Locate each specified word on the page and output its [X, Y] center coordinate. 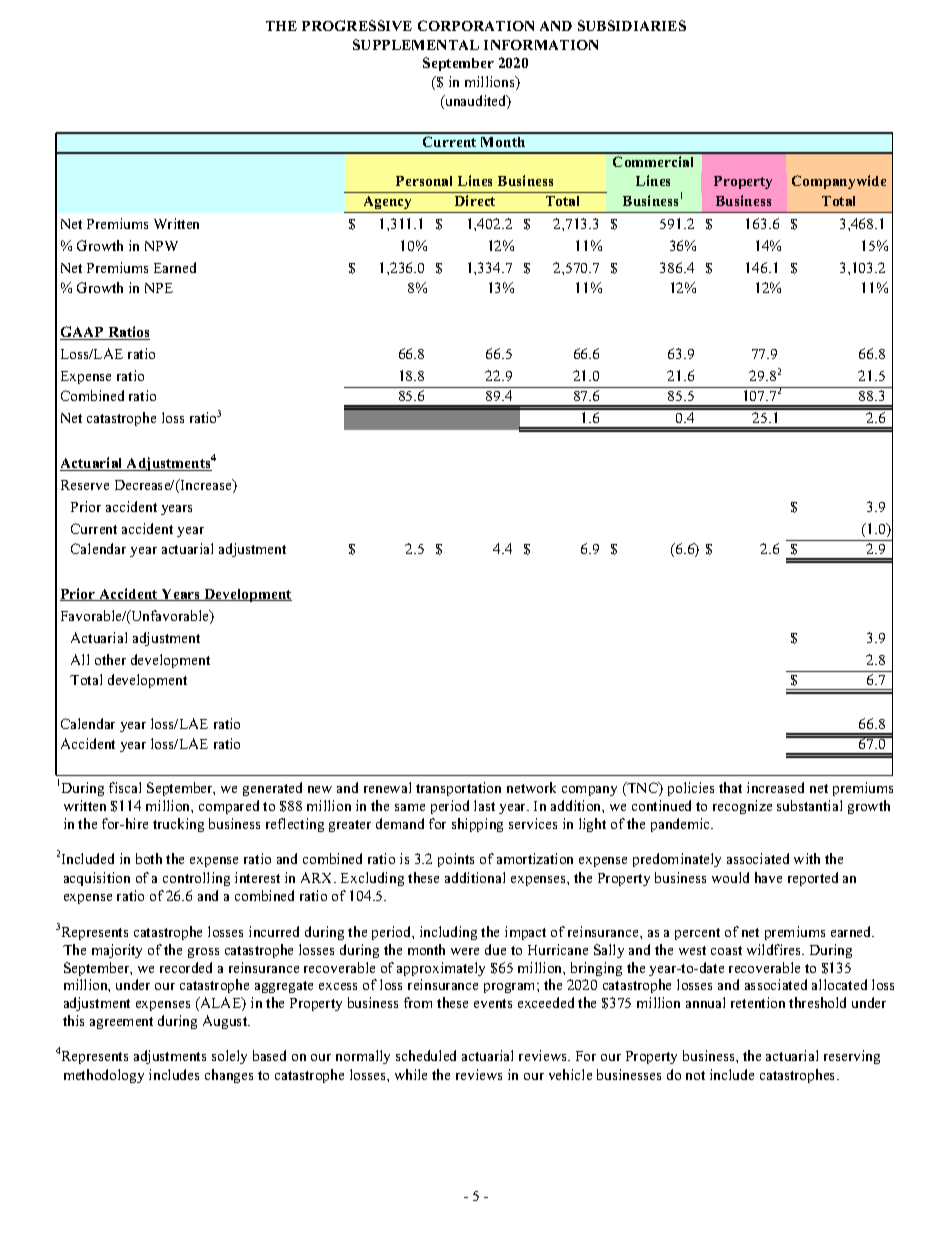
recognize [742, 807]
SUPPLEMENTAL [416, 44]
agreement [121, 1023]
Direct [475, 200]
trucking [178, 825]
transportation [458, 789]
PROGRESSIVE [357, 25]
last [484, 805]
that [730, 787]
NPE [159, 288]
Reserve [85, 485]
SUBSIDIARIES [632, 25]
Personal [424, 181]
